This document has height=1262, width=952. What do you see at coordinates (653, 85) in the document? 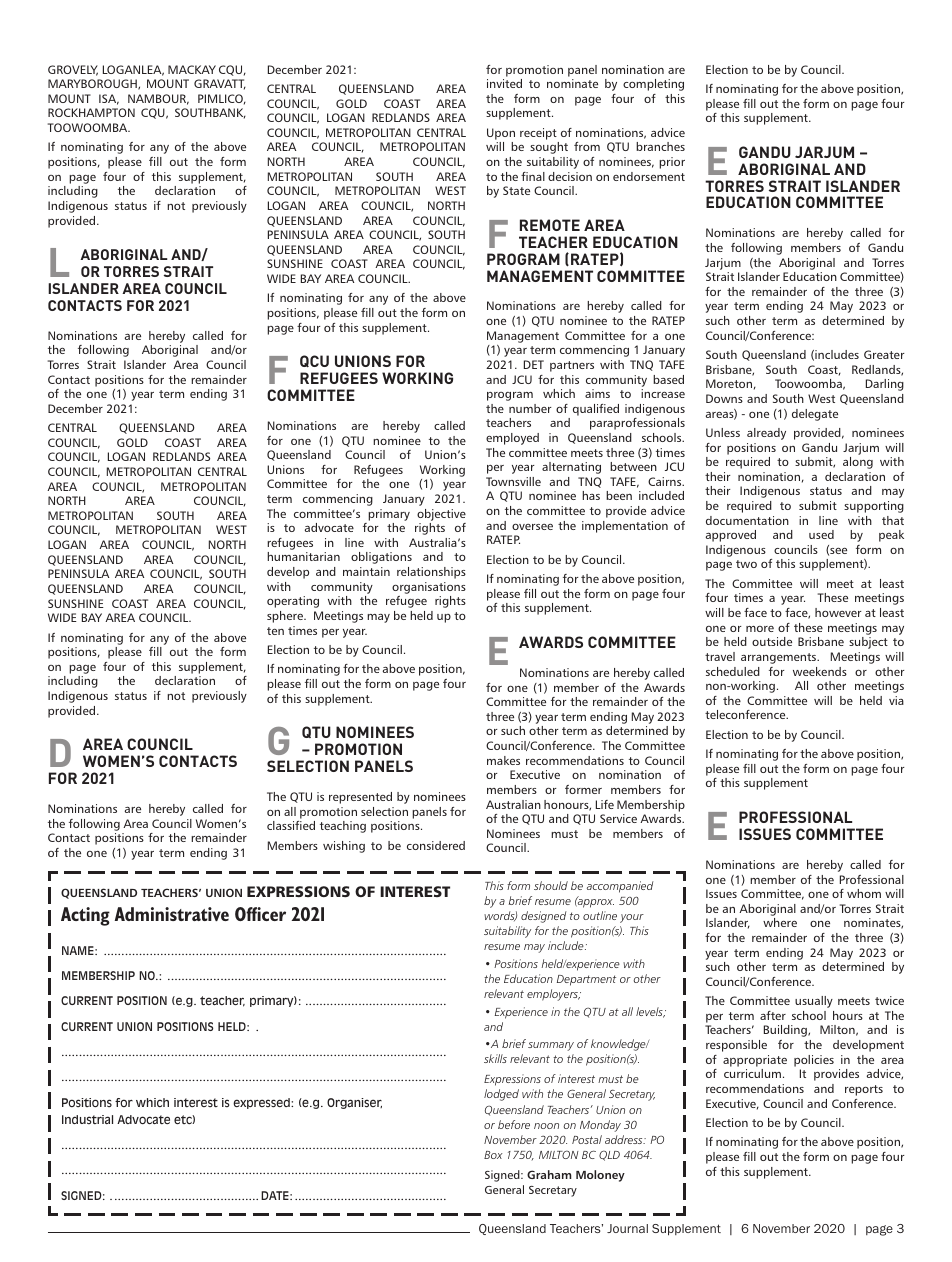
I see `completing` at bounding box center [653, 85].
